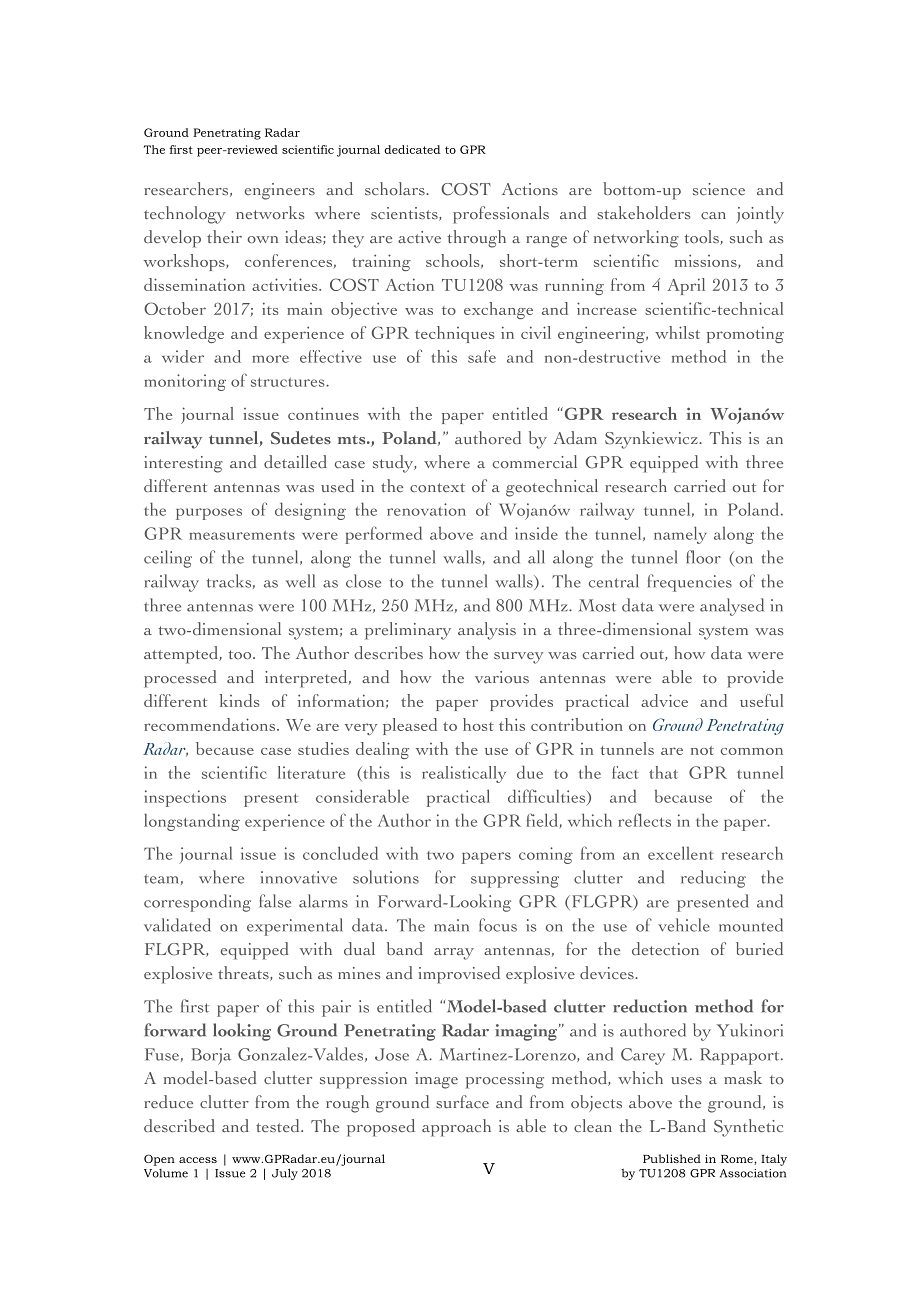 The image size is (924, 1308). What do you see at coordinates (501, 215) in the screenshot?
I see `professionals` at bounding box center [501, 215].
